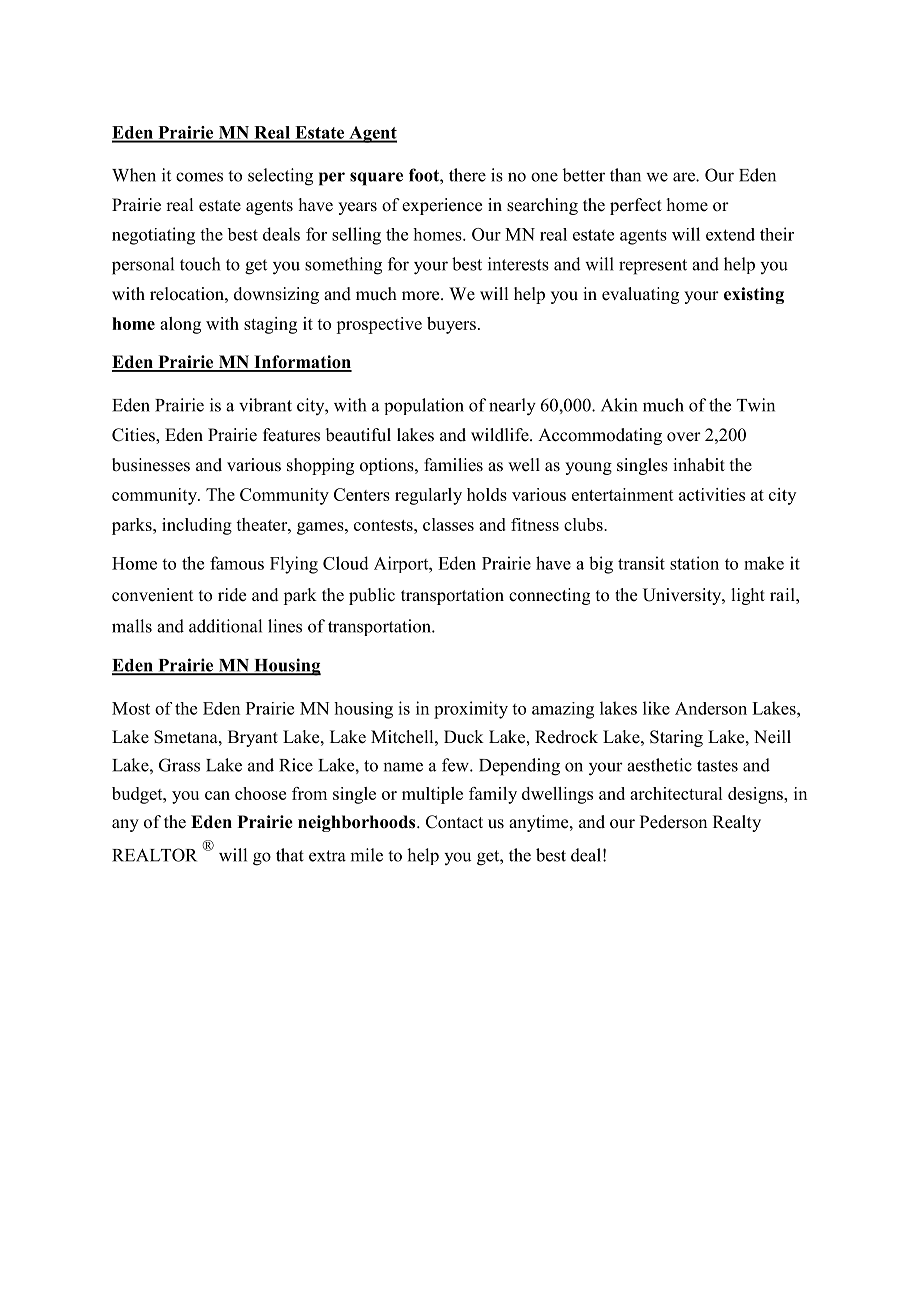  What do you see at coordinates (673, 822) in the document?
I see `Pederson` at bounding box center [673, 822].
